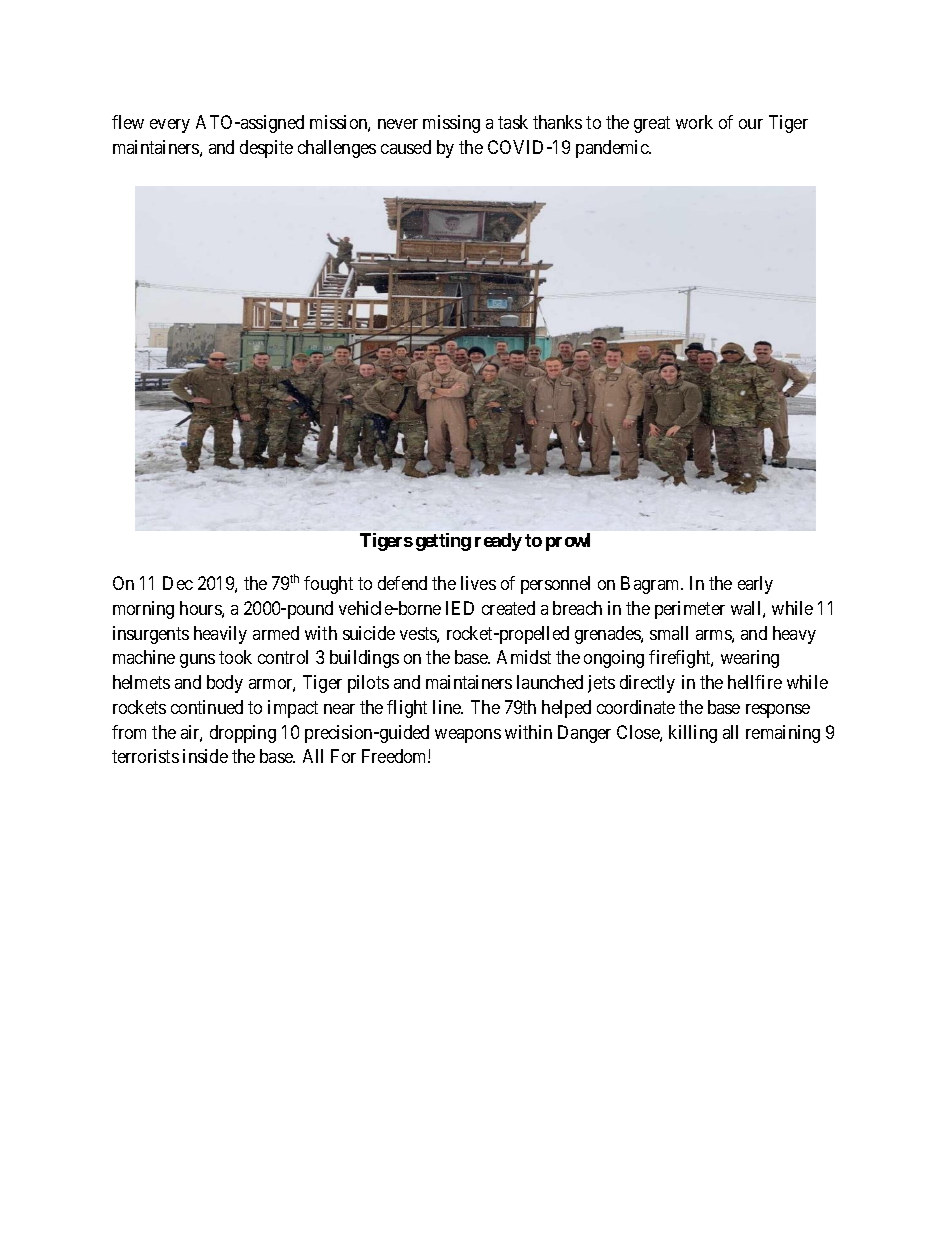 This screenshot has width=952, height=1233. I want to click on every, so click(170, 126).
